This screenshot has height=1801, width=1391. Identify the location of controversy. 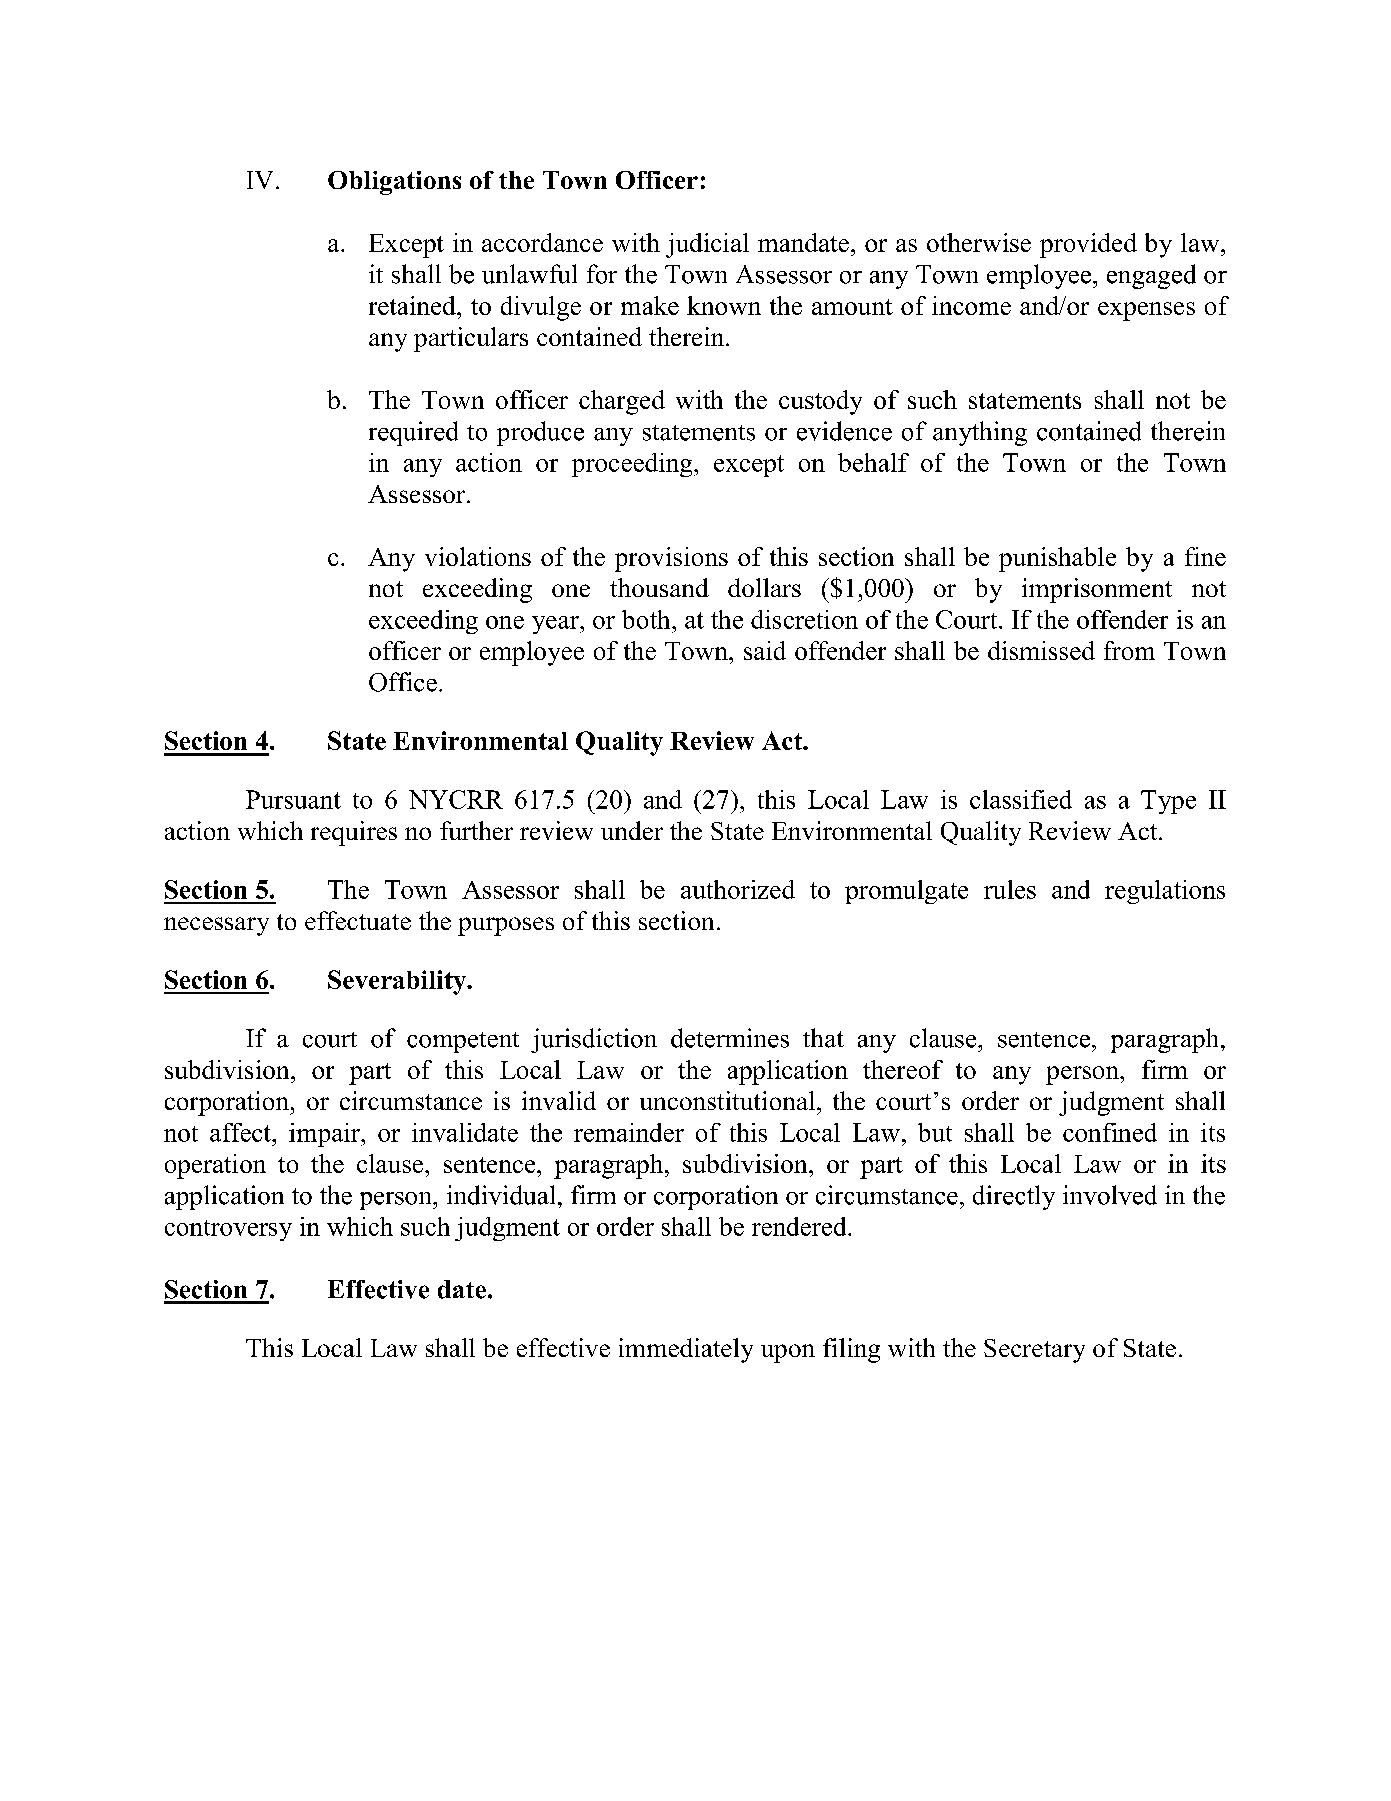
(228, 1230).
